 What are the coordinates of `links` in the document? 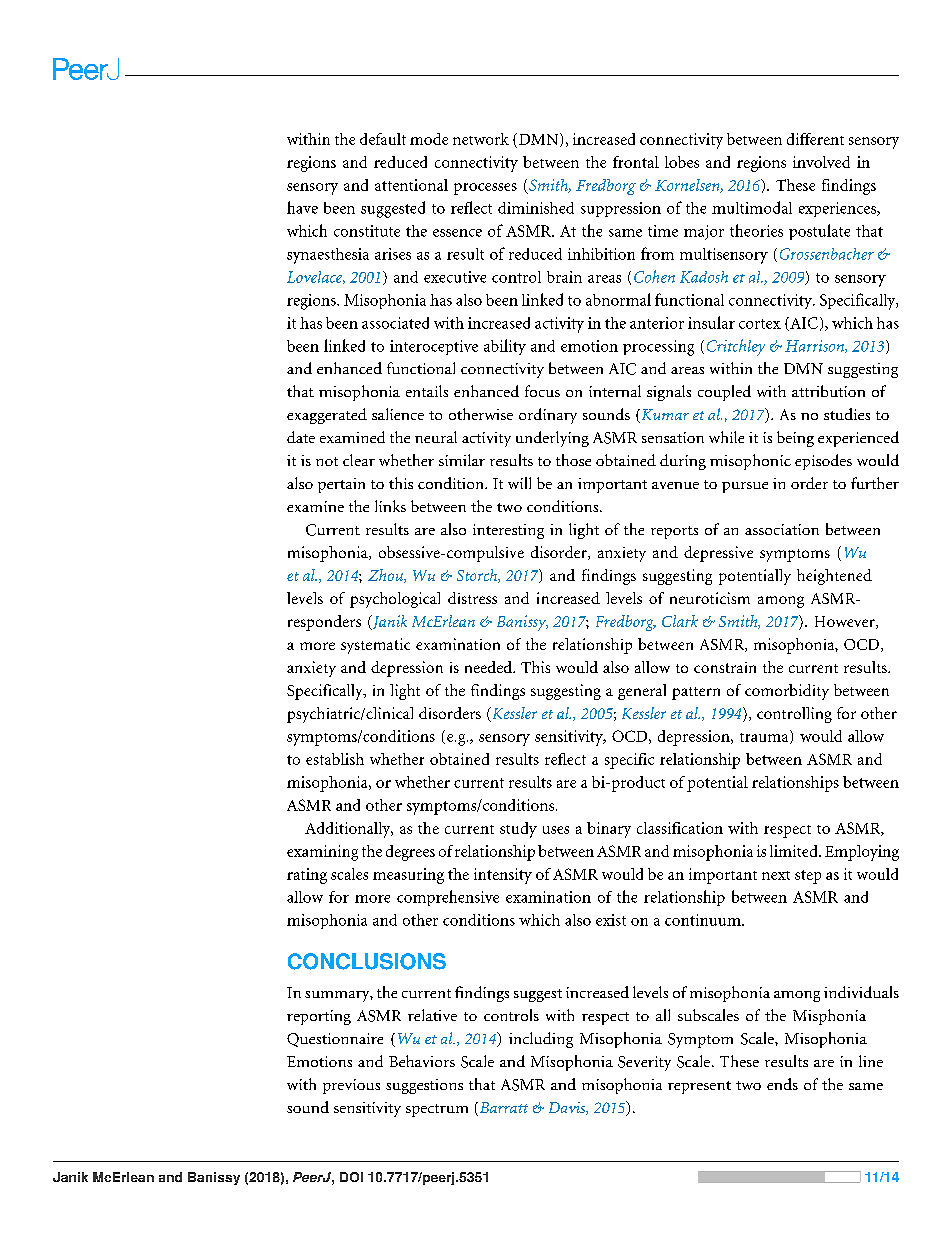 It's located at (390, 506).
